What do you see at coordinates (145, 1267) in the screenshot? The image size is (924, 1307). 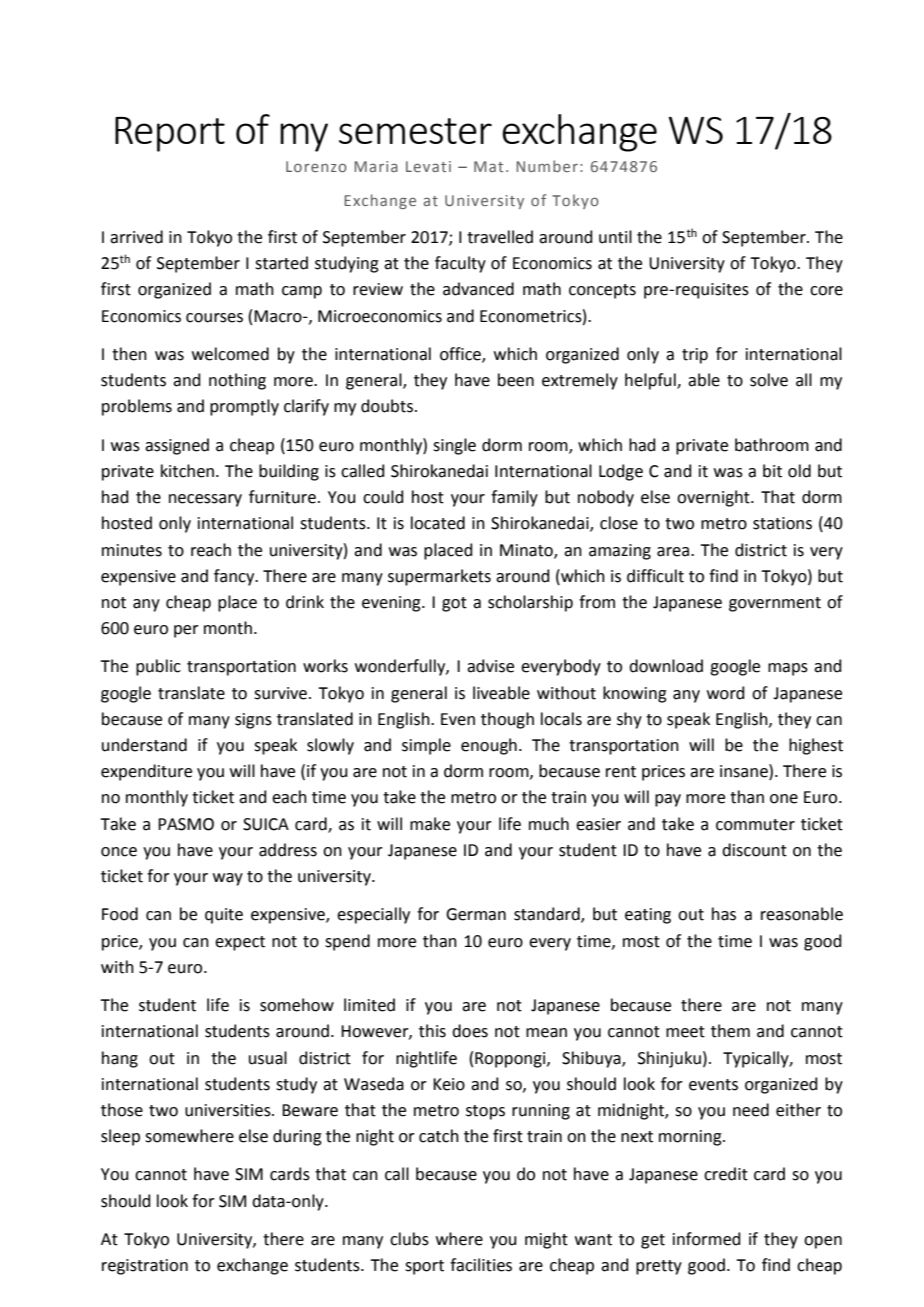 I see `registration` at bounding box center [145, 1267].
